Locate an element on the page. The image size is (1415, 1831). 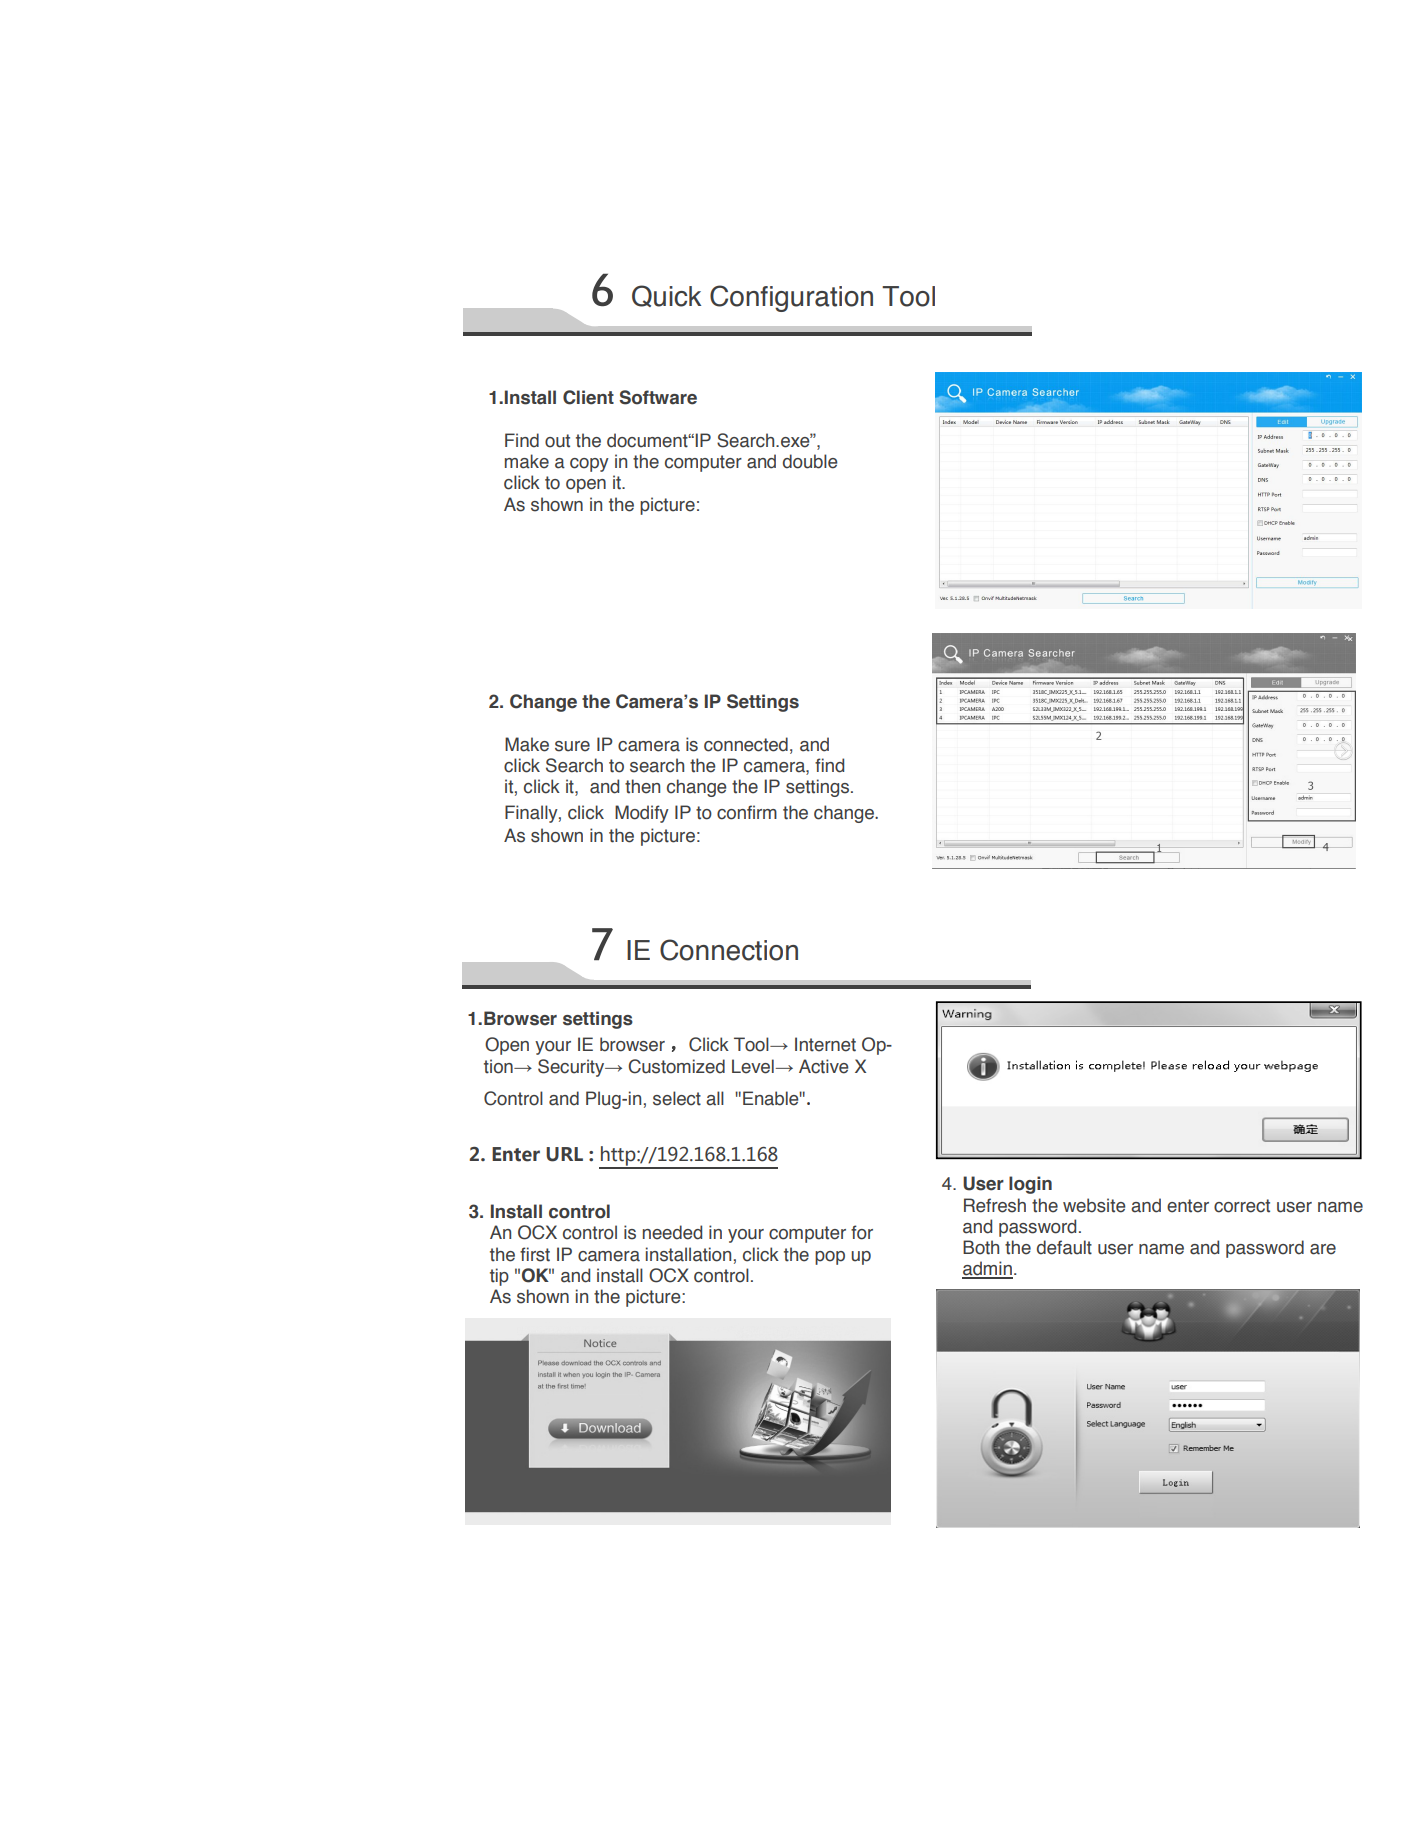
double is located at coordinates (810, 461).
